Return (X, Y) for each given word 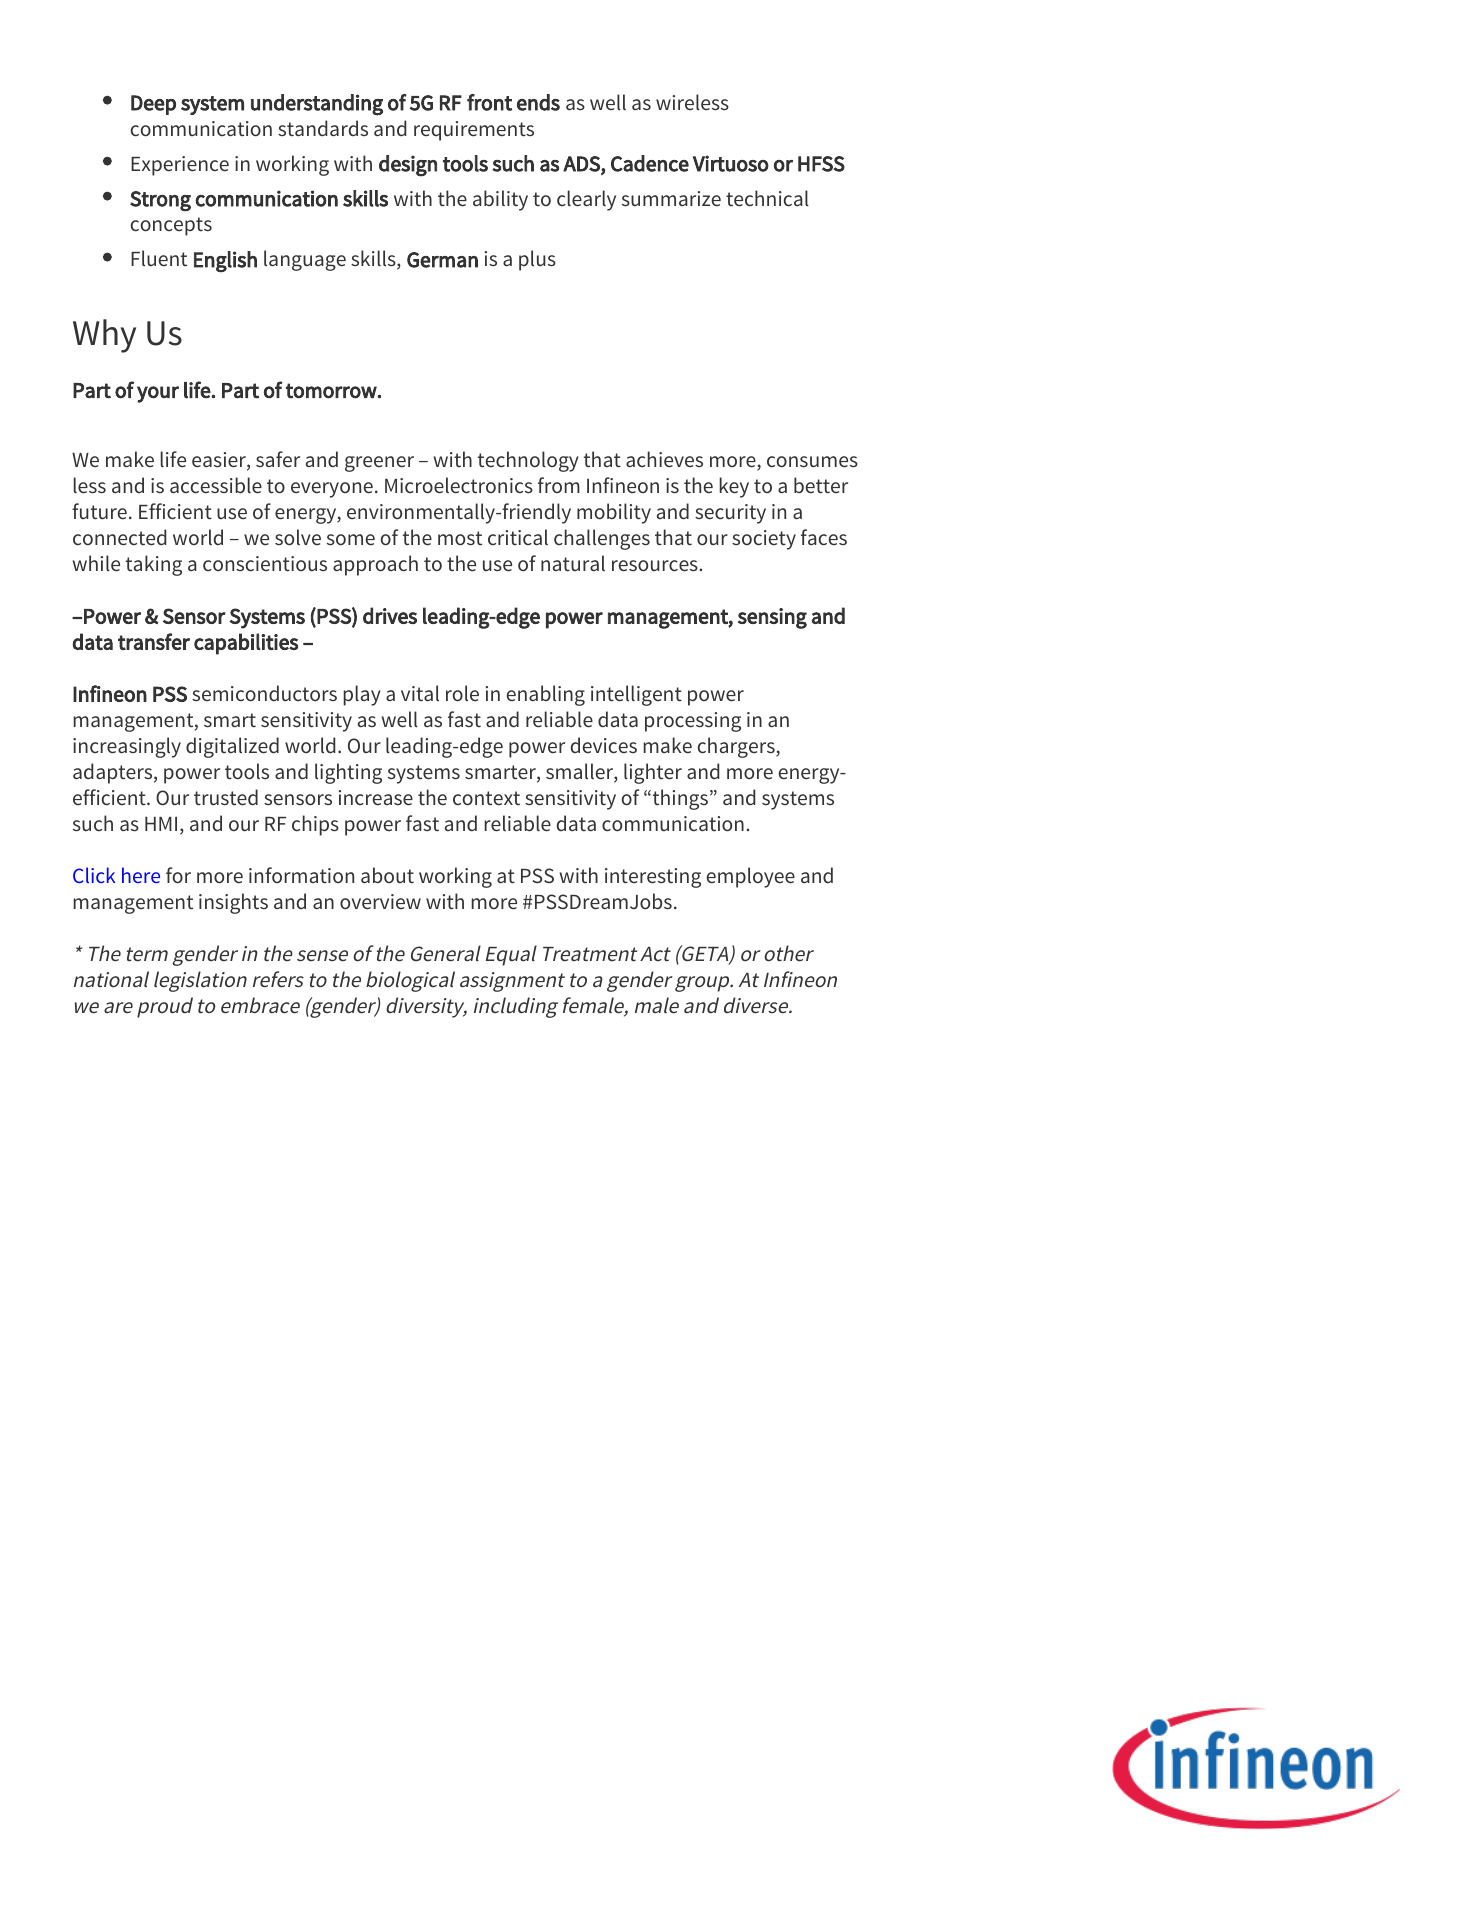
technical (767, 198)
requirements (474, 131)
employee (751, 877)
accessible (216, 485)
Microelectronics (459, 485)
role (462, 693)
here (141, 875)
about (387, 875)
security (730, 514)
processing (693, 722)
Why (104, 336)
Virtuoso (731, 163)
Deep (153, 105)
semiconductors (264, 693)
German (442, 260)
